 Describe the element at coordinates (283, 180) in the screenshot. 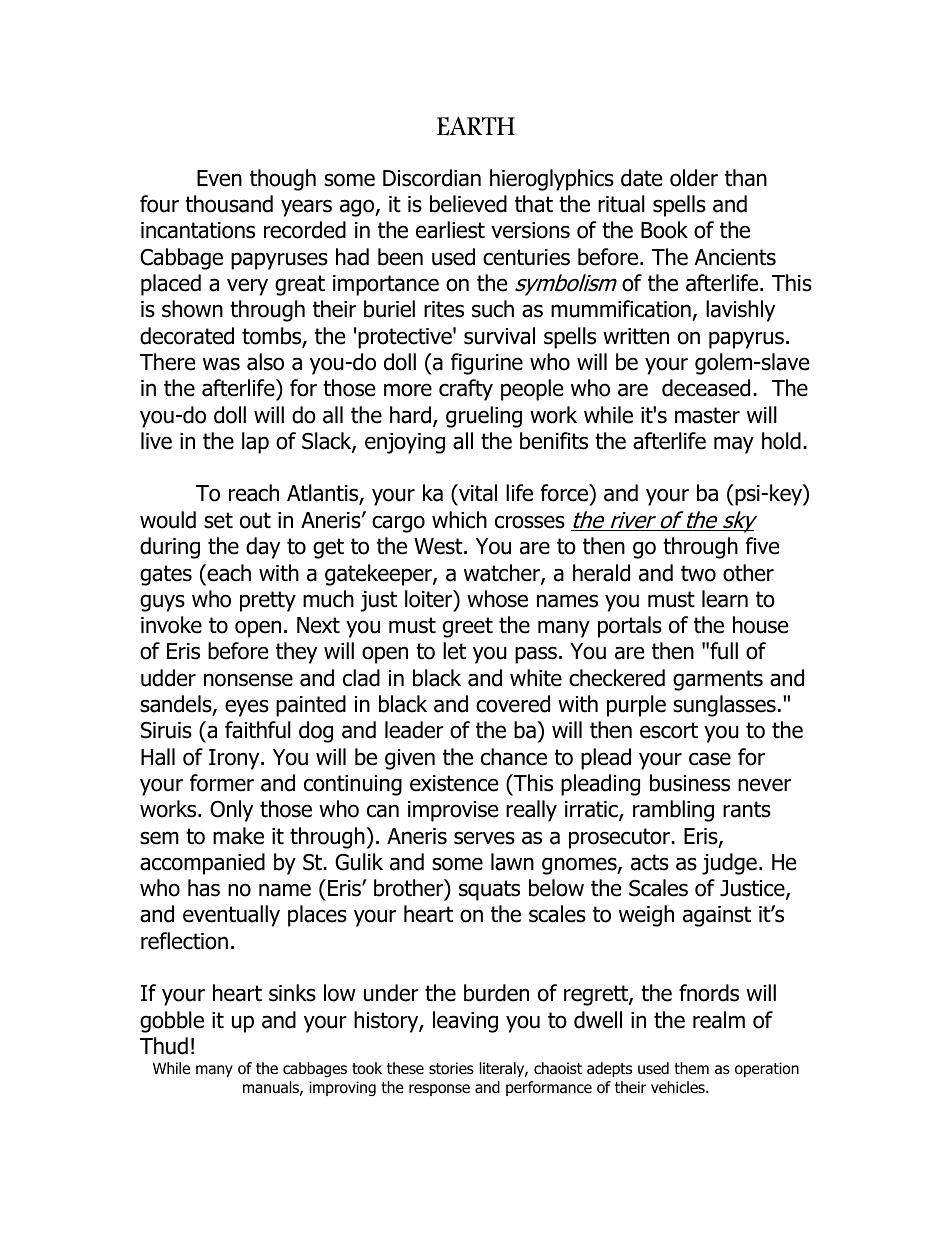

I see `though` at that location.
